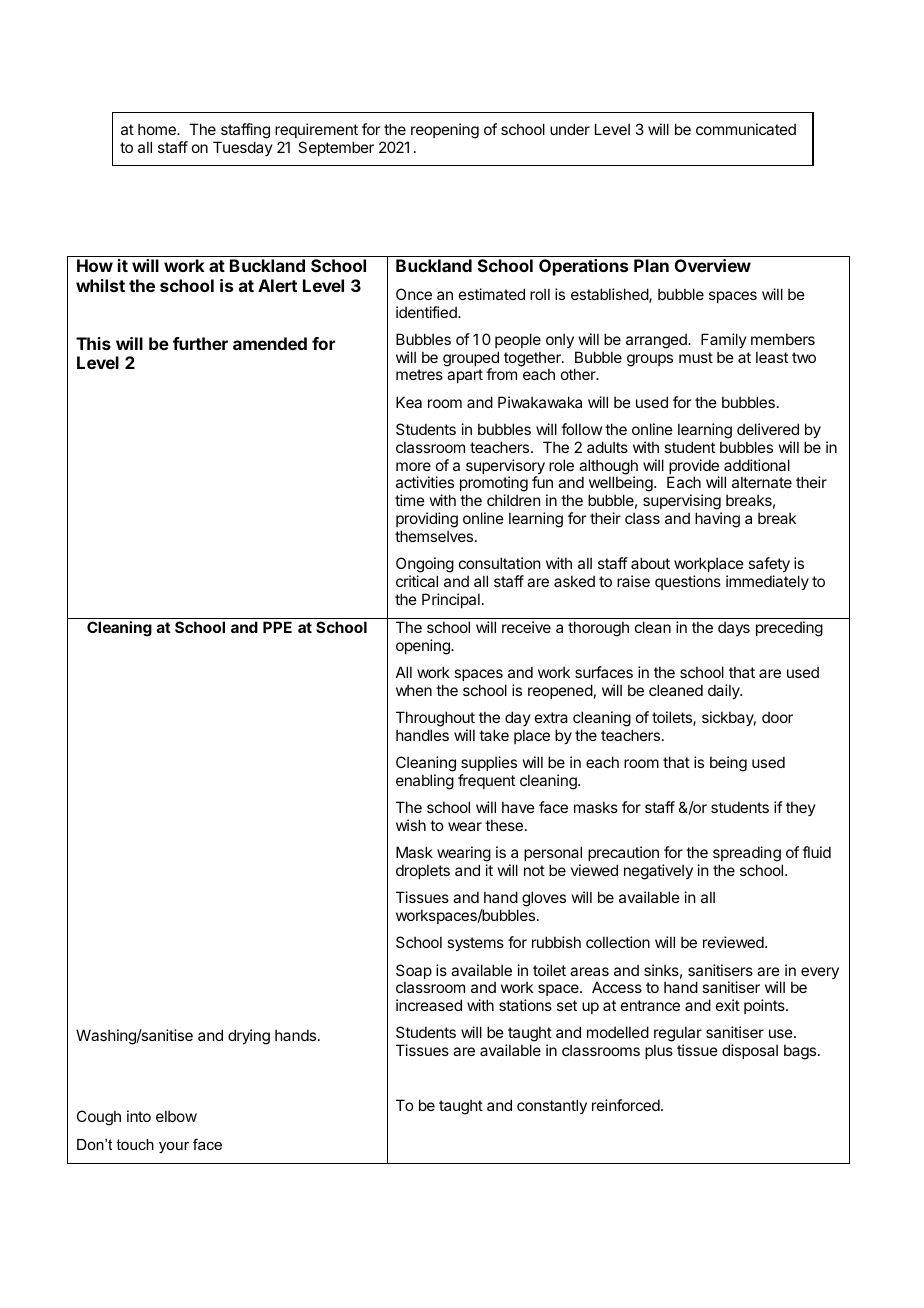  I want to click on spreading, so click(748, 855).
